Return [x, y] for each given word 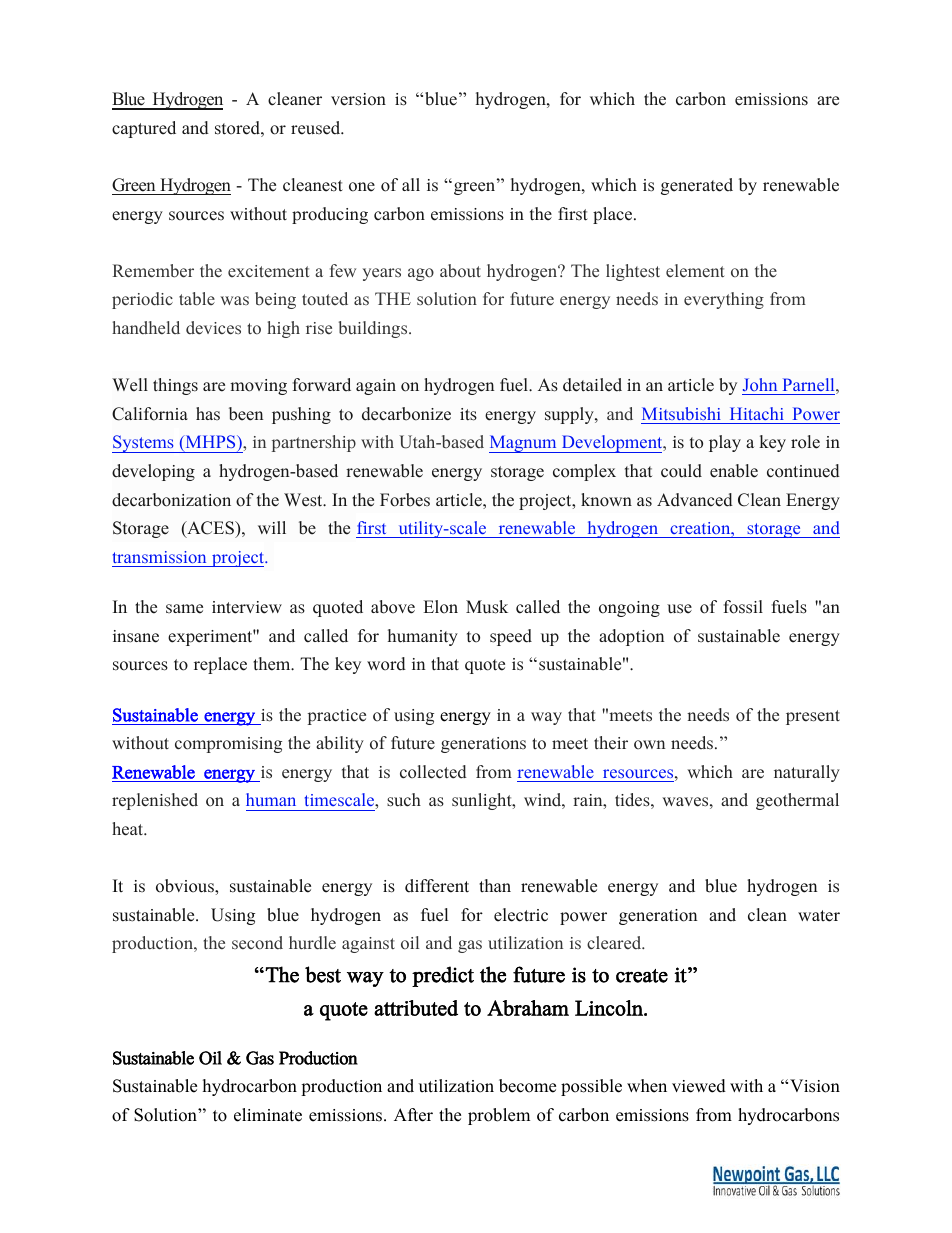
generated [697, 186]
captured [144, 129]
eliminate [268, 1115]
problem [499, 1116]
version [358, 99]
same [184, 609]
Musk [487, 607]
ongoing [629, 609]
